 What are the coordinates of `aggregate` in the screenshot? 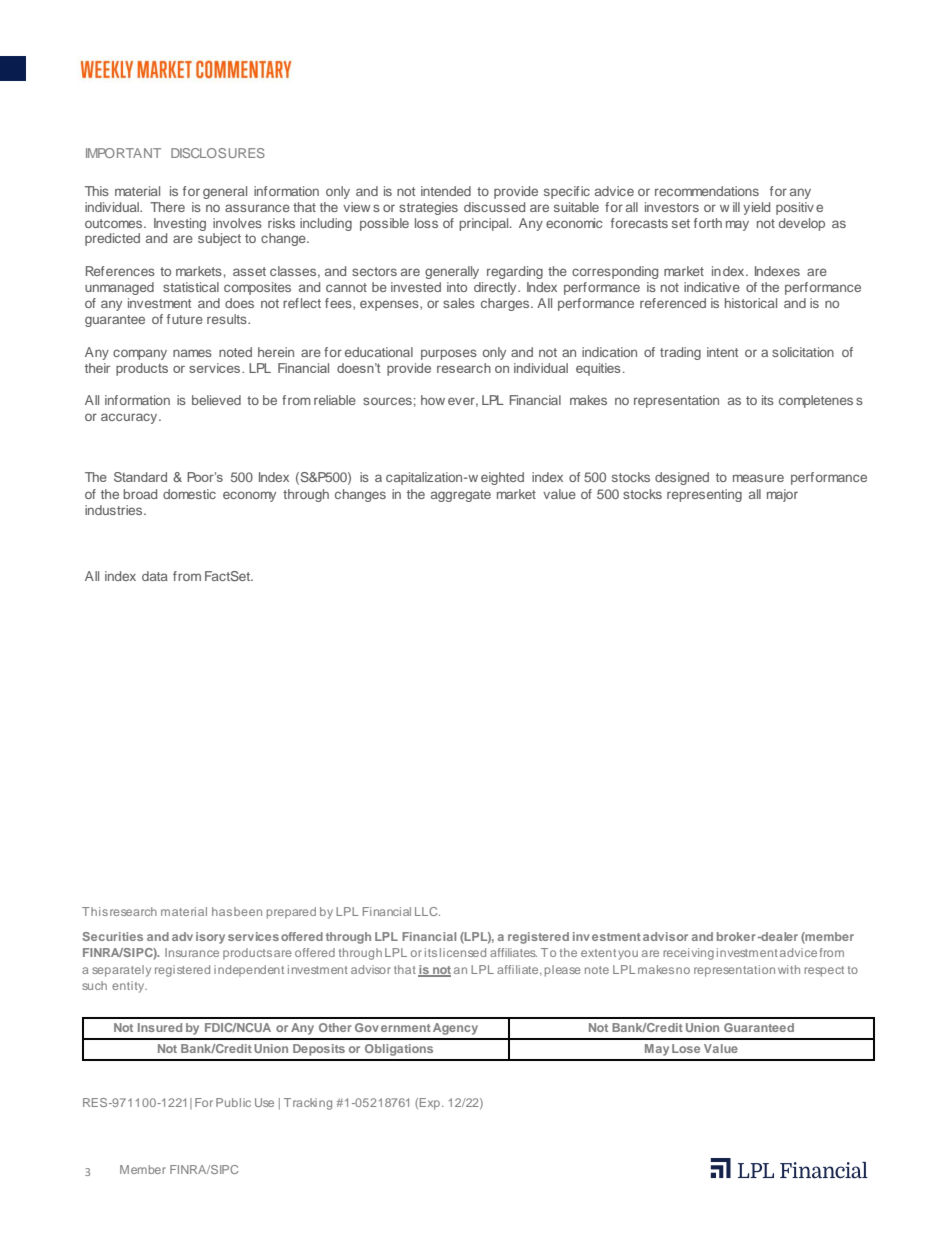 It's located at (461, 496).
